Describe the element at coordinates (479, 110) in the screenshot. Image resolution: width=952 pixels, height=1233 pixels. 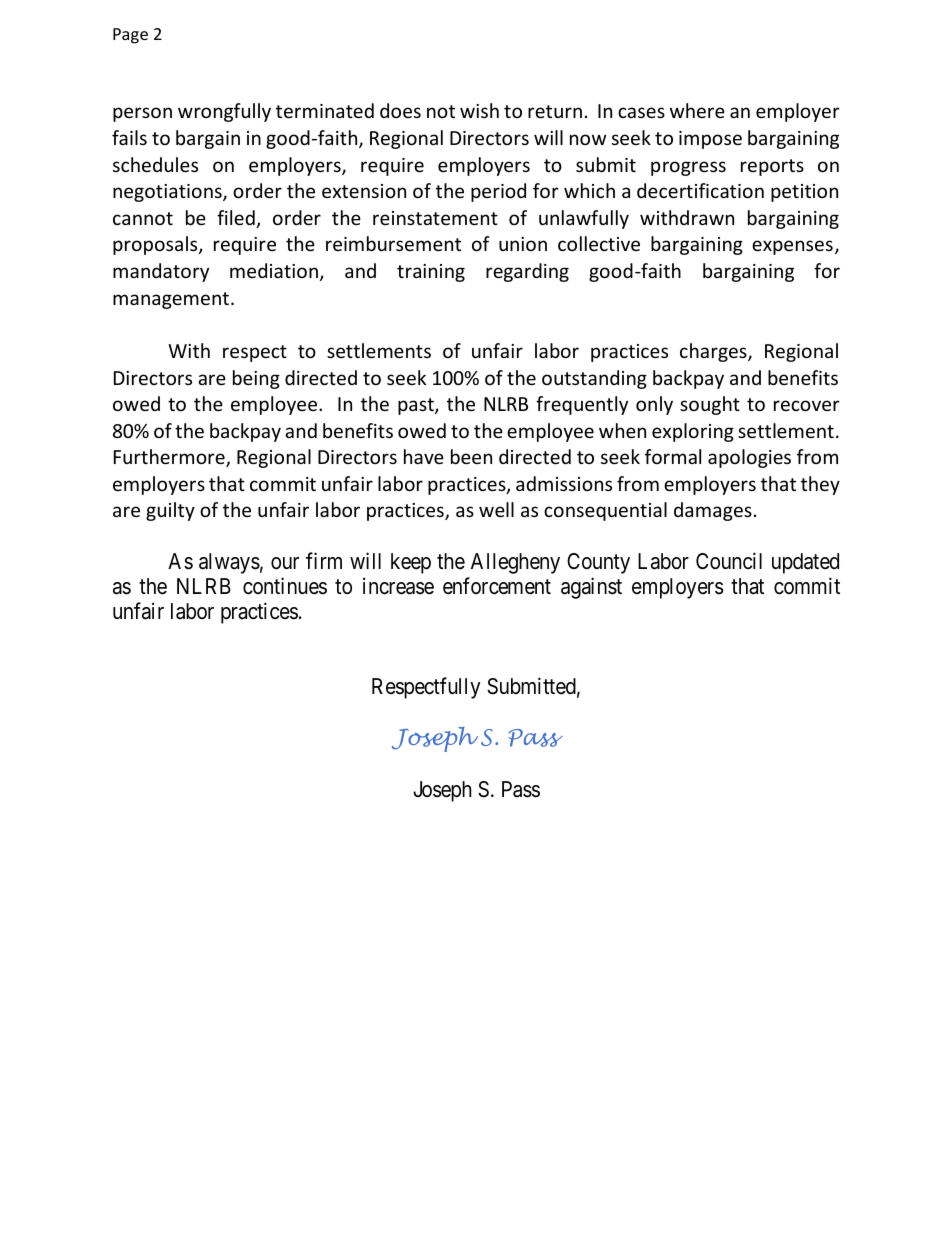
I see `wish` at that location.
